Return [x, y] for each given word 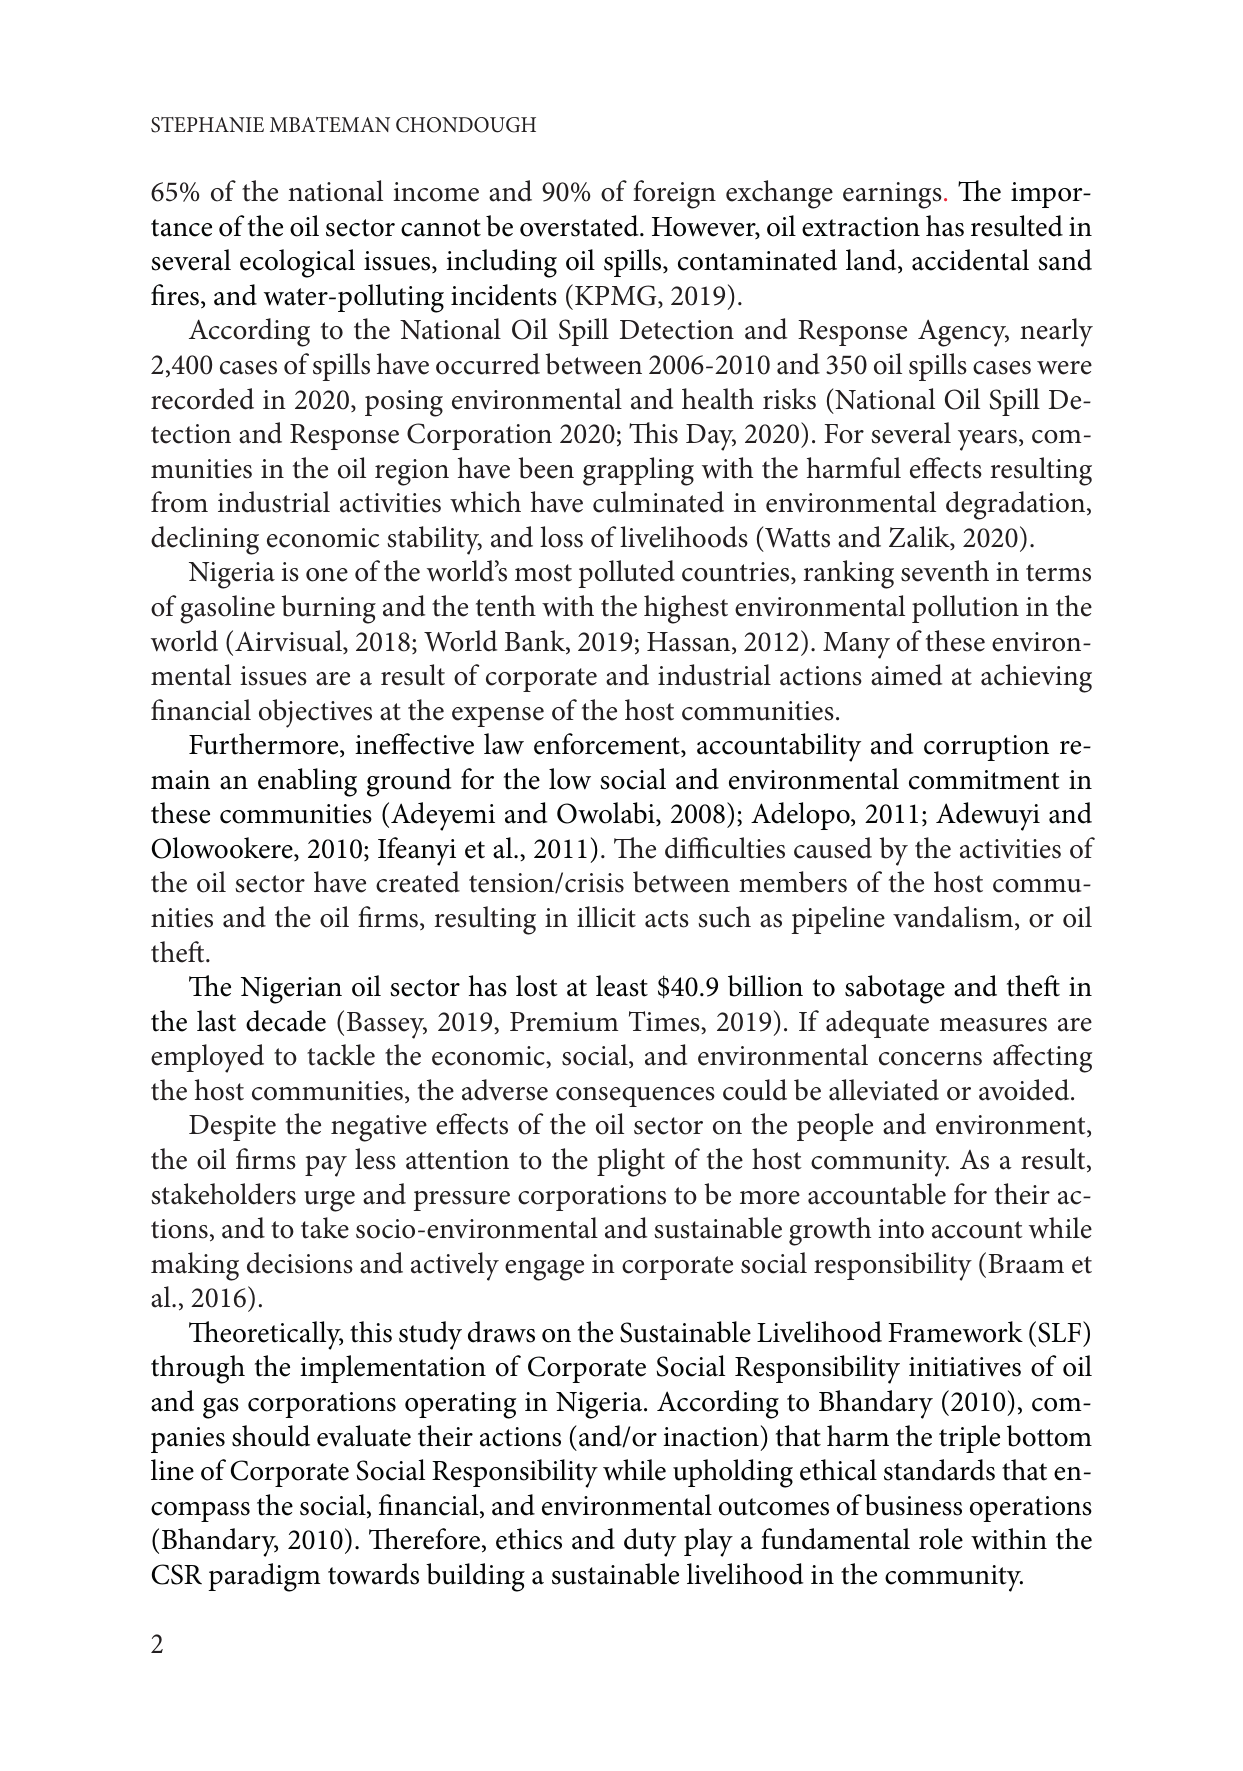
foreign [674, 194]
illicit [606, 917]
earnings [892, 195]
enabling [307, 782]
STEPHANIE [207, 125]
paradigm [264, 1577]
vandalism [954, 918]
